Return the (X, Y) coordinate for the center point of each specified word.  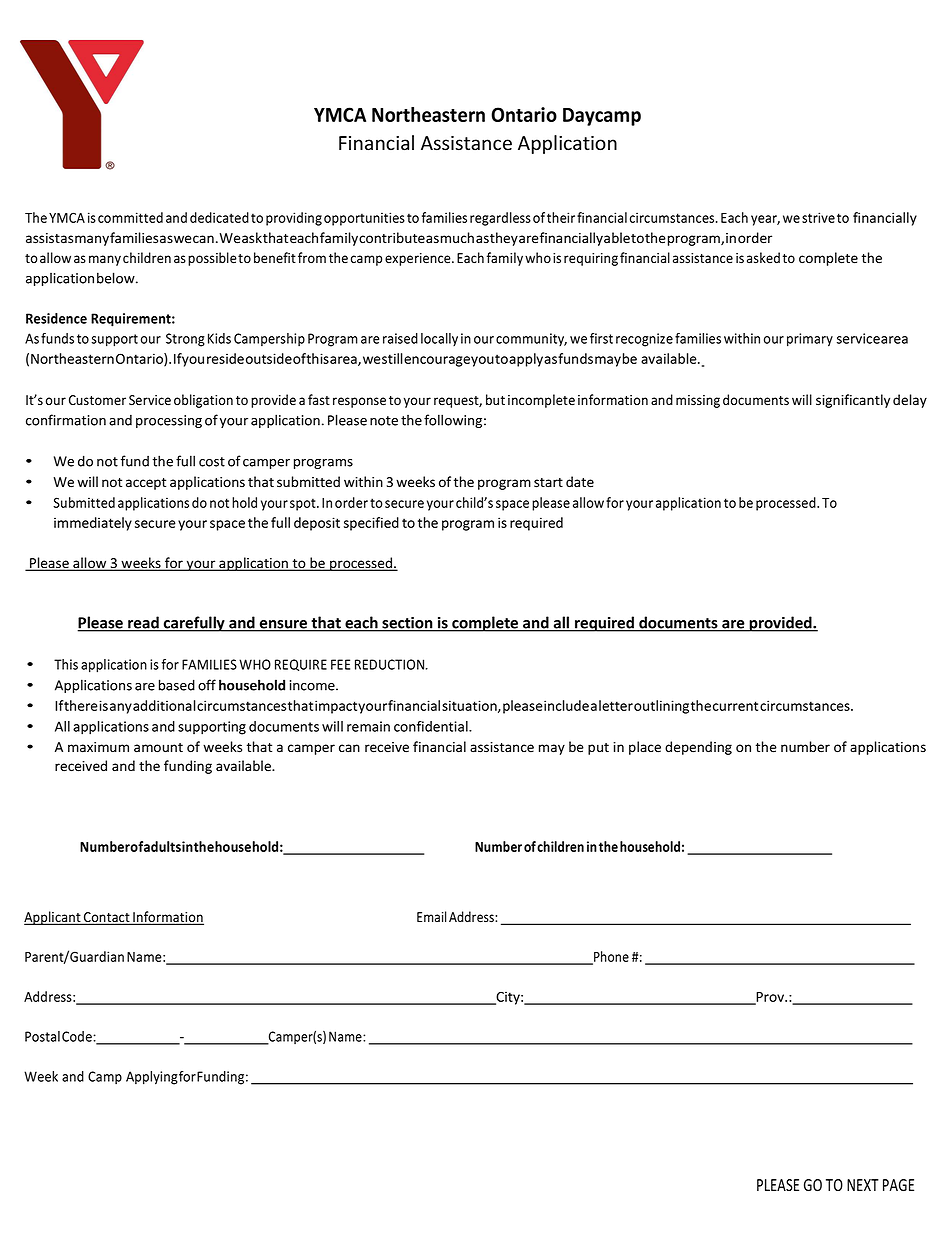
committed (130, 217)
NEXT (863, 1185)
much (457, 237)
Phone (610, 958)
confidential (432, 726)
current (735, 706)
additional (164, 705)
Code (78, 1036)
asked (763, 257)
